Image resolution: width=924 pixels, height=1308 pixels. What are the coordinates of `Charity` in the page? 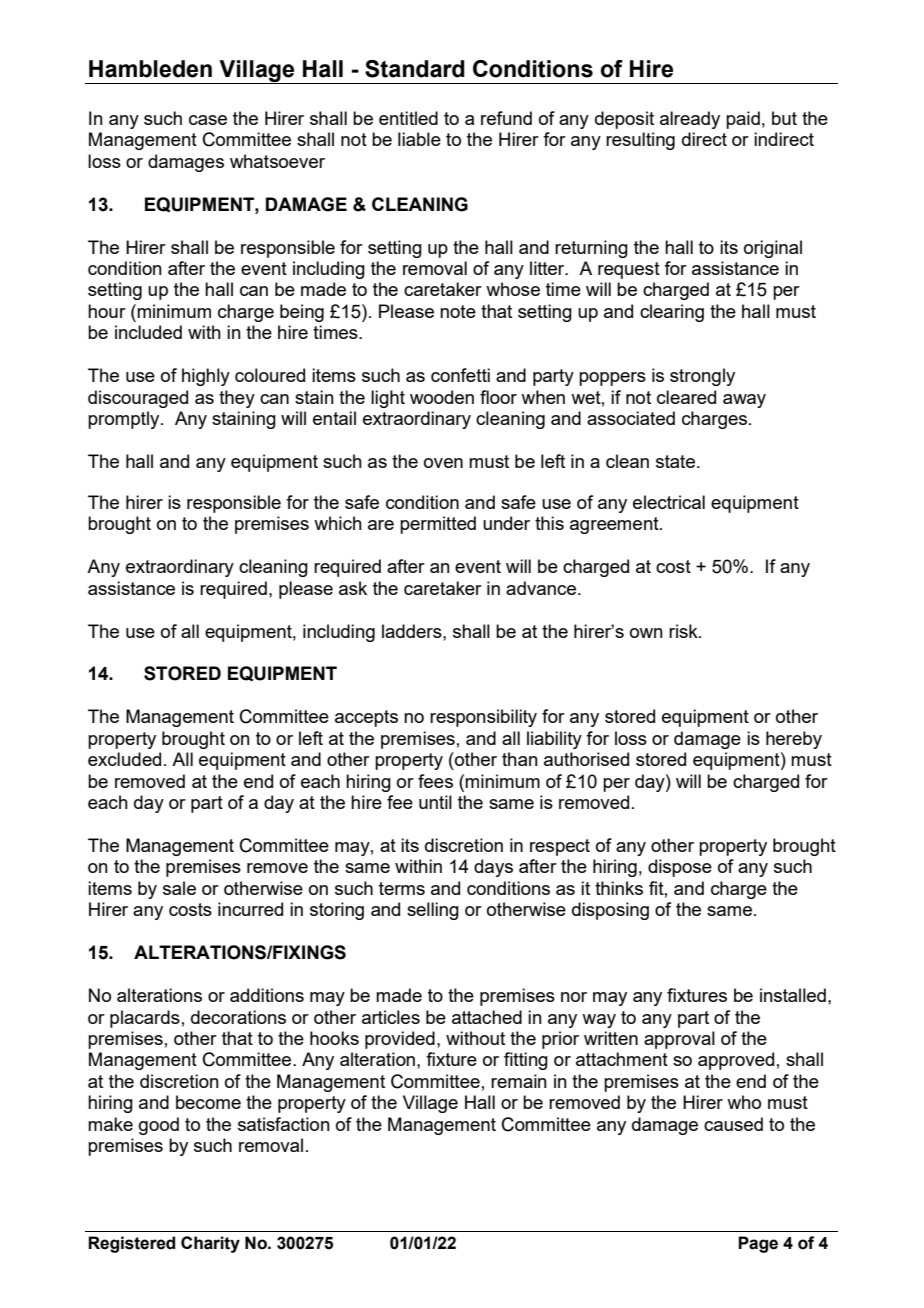 It's located at (210, 1244).
